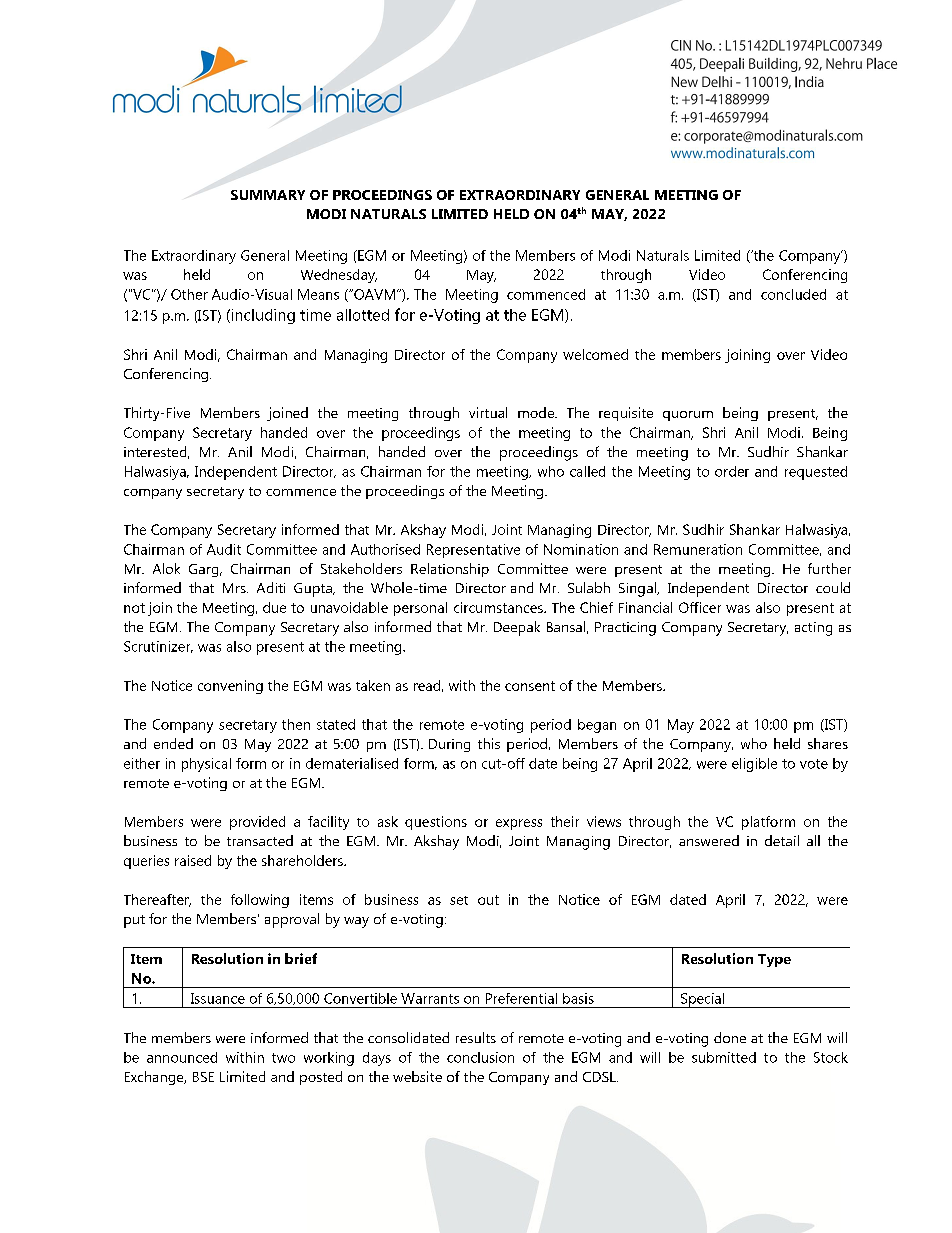  I want to click on detail, so click(782, 840).
